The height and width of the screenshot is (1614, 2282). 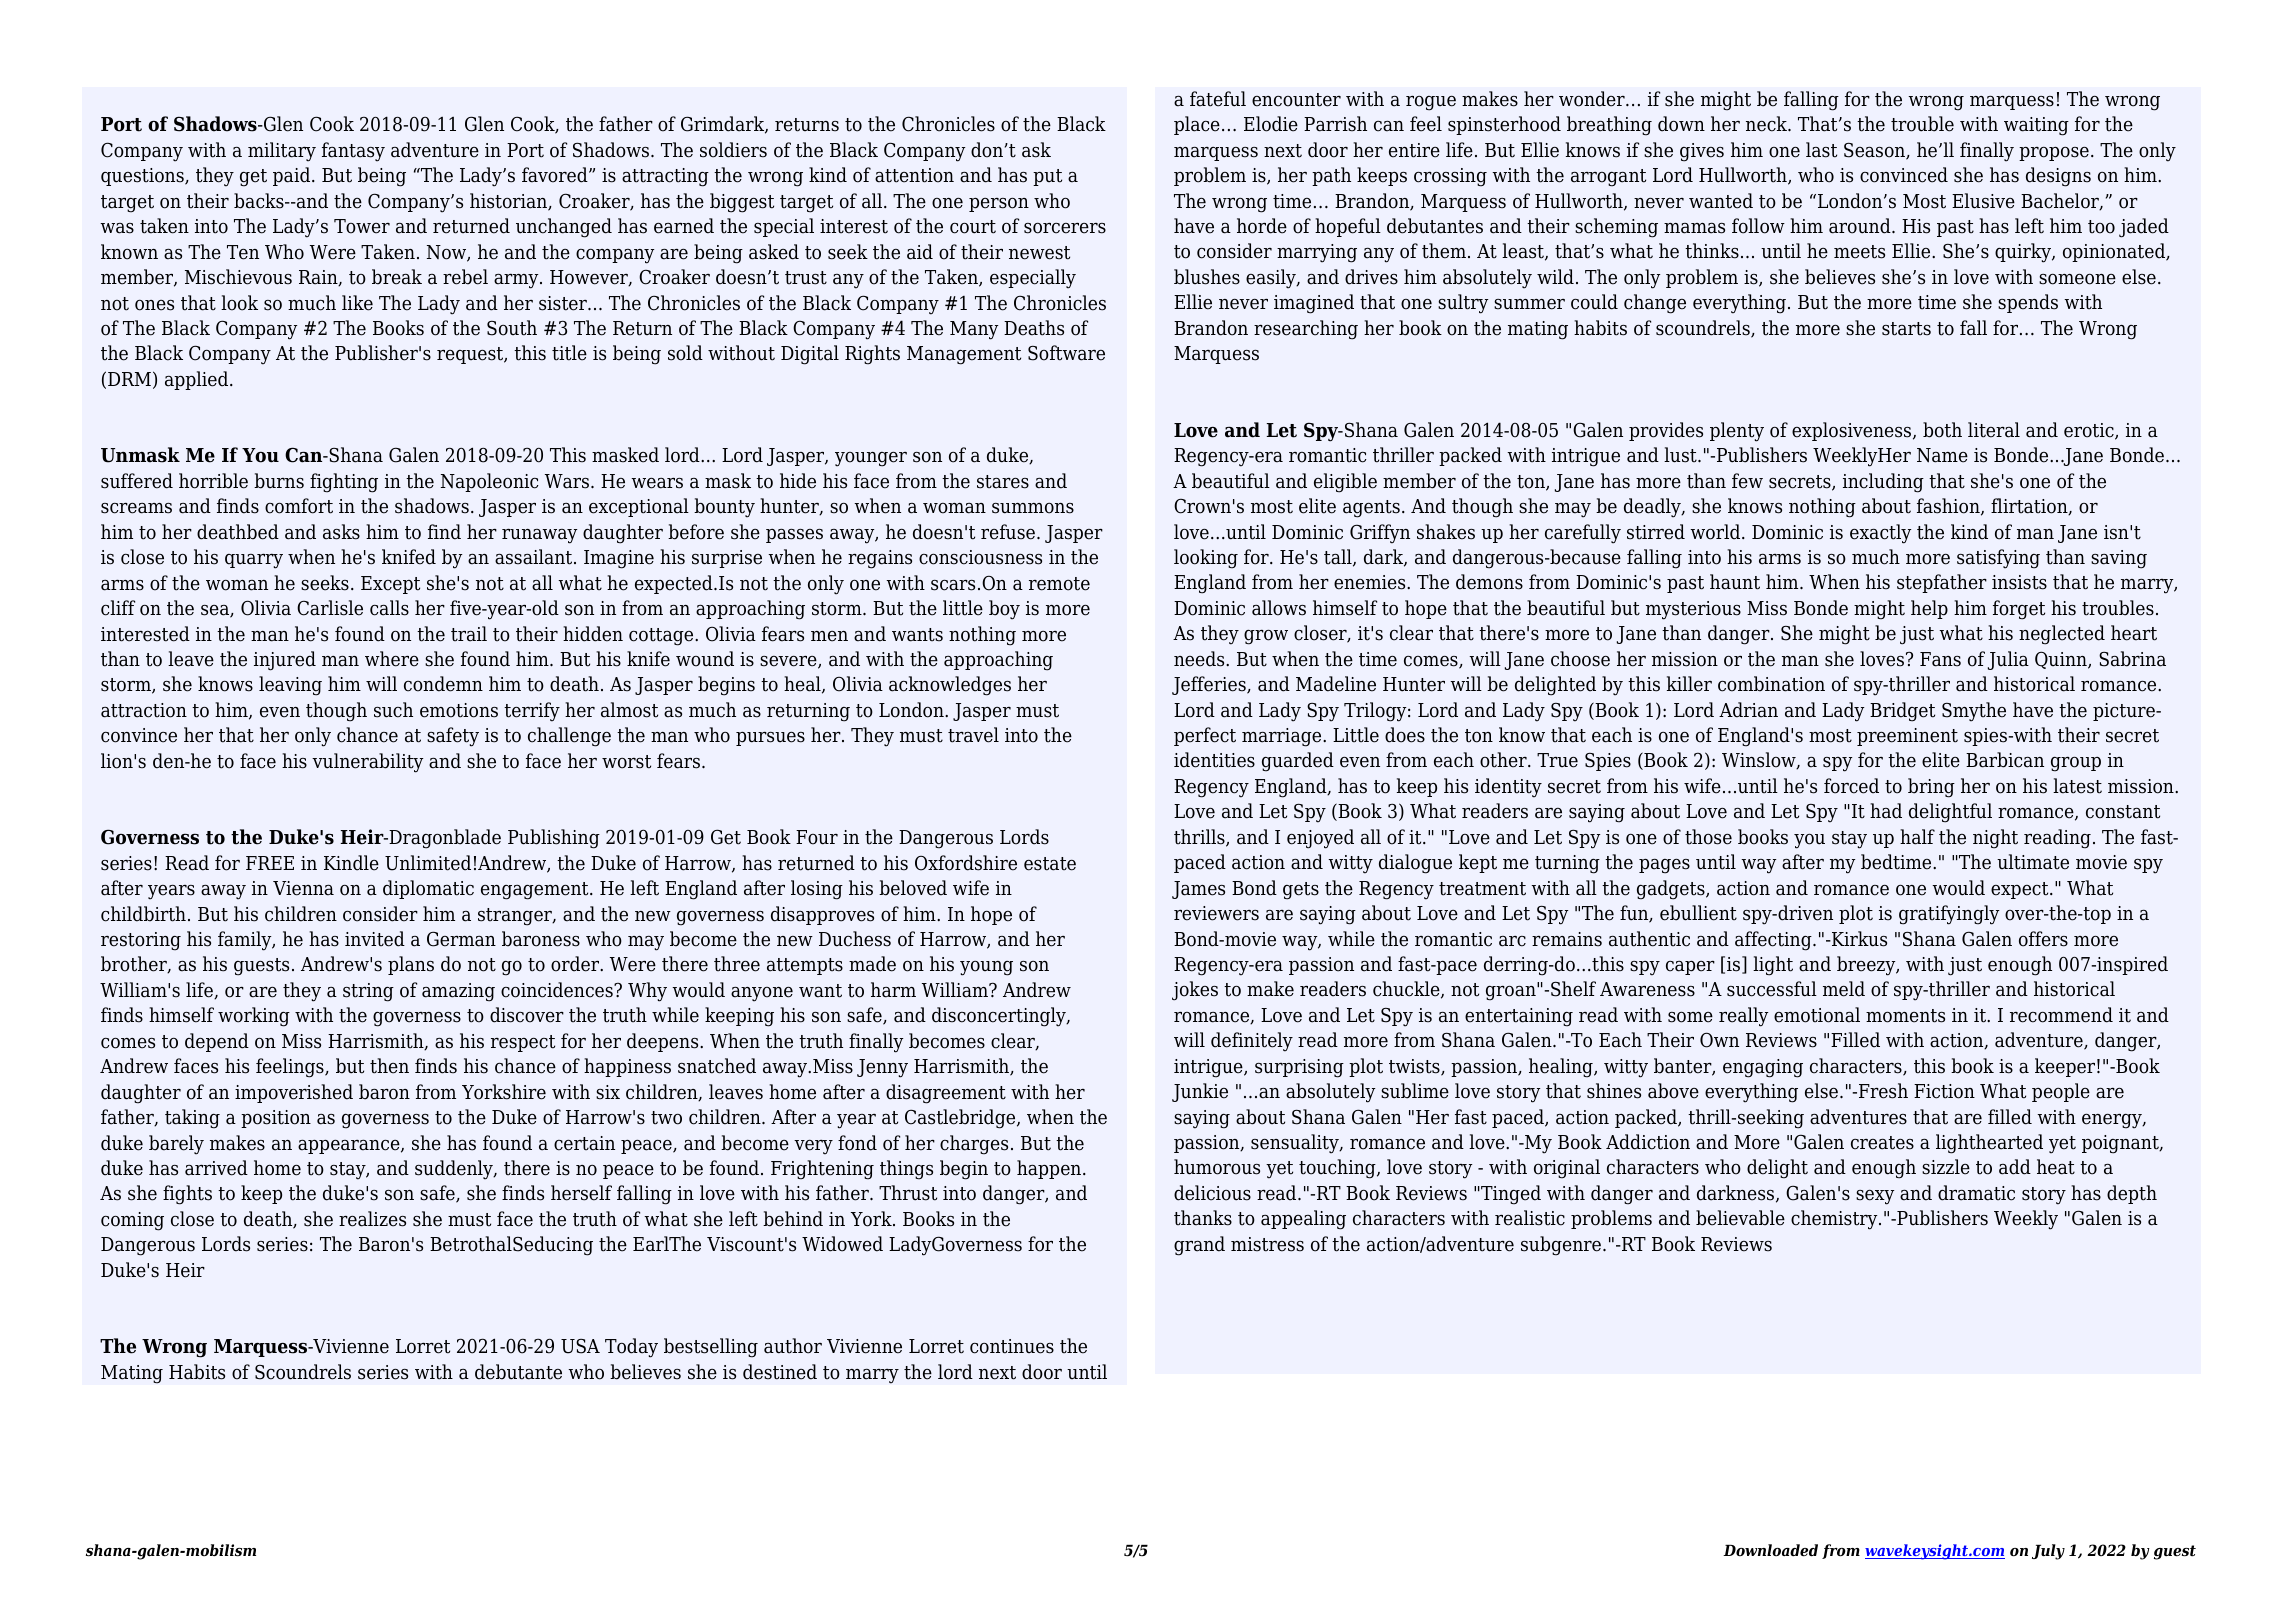 I want to click on place, so click(x=1197, y=125).
